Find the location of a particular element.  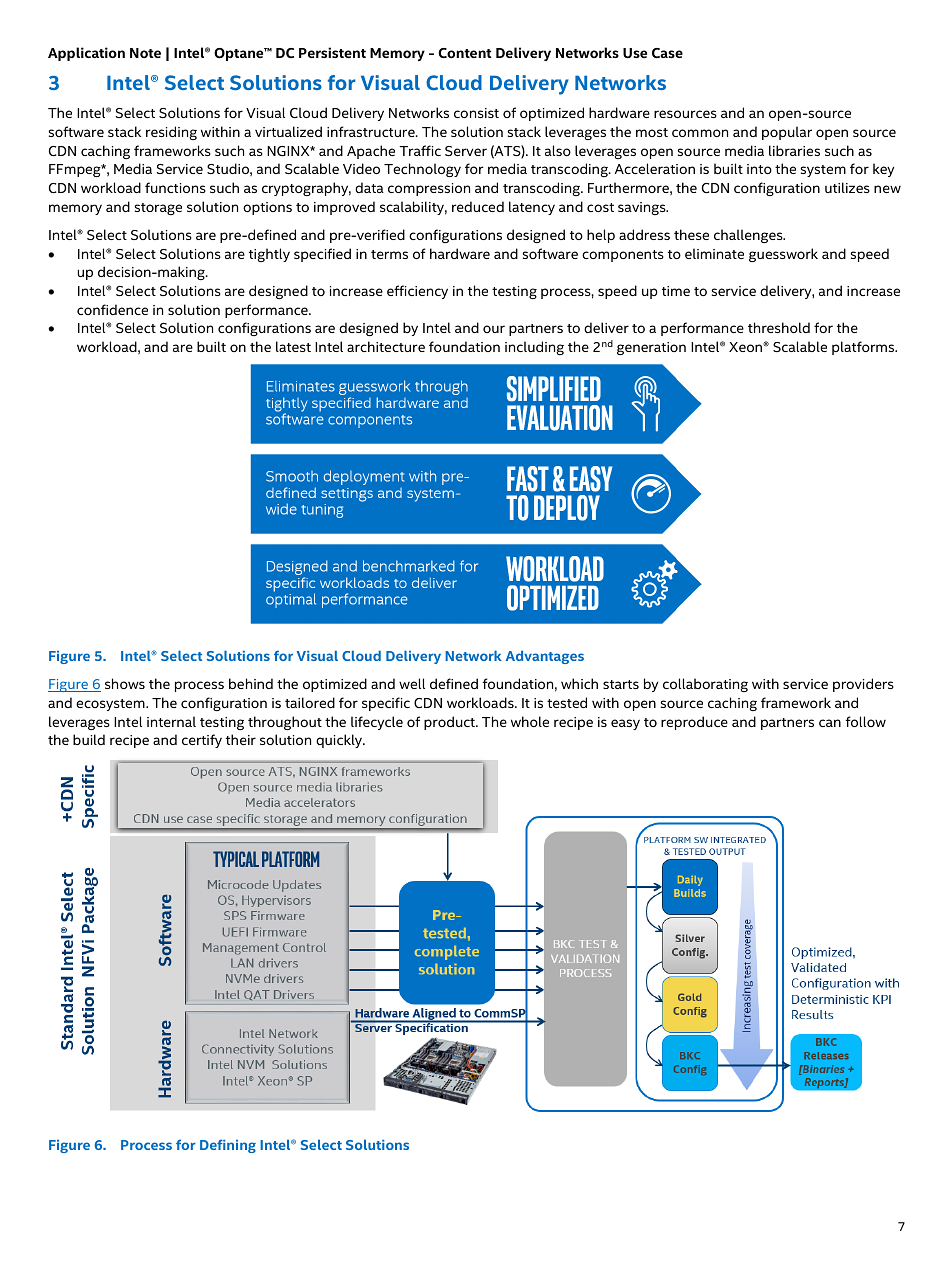

popular is located at coordinates (787, 133).
